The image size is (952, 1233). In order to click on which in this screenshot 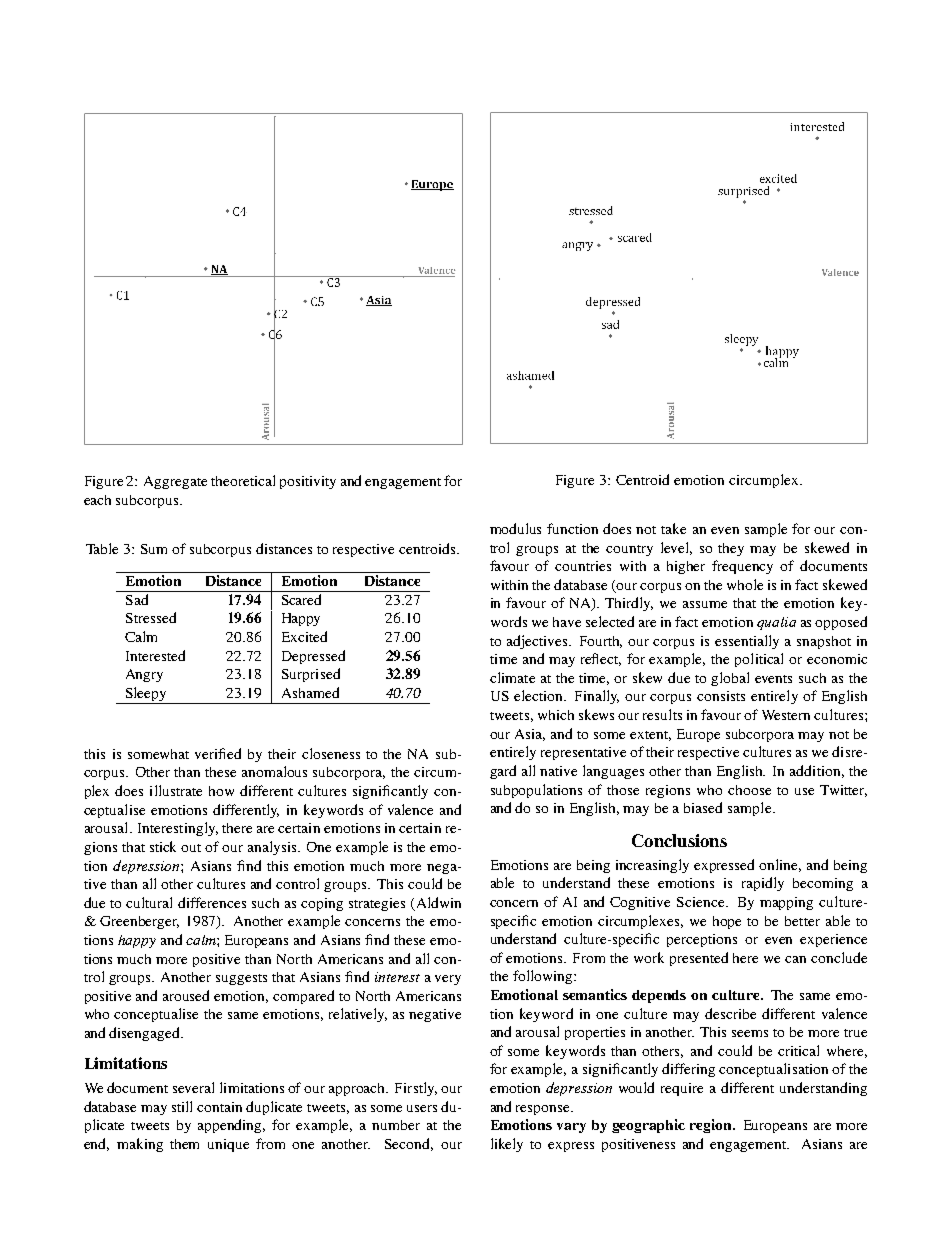, I will do `click(556, 715)`.
